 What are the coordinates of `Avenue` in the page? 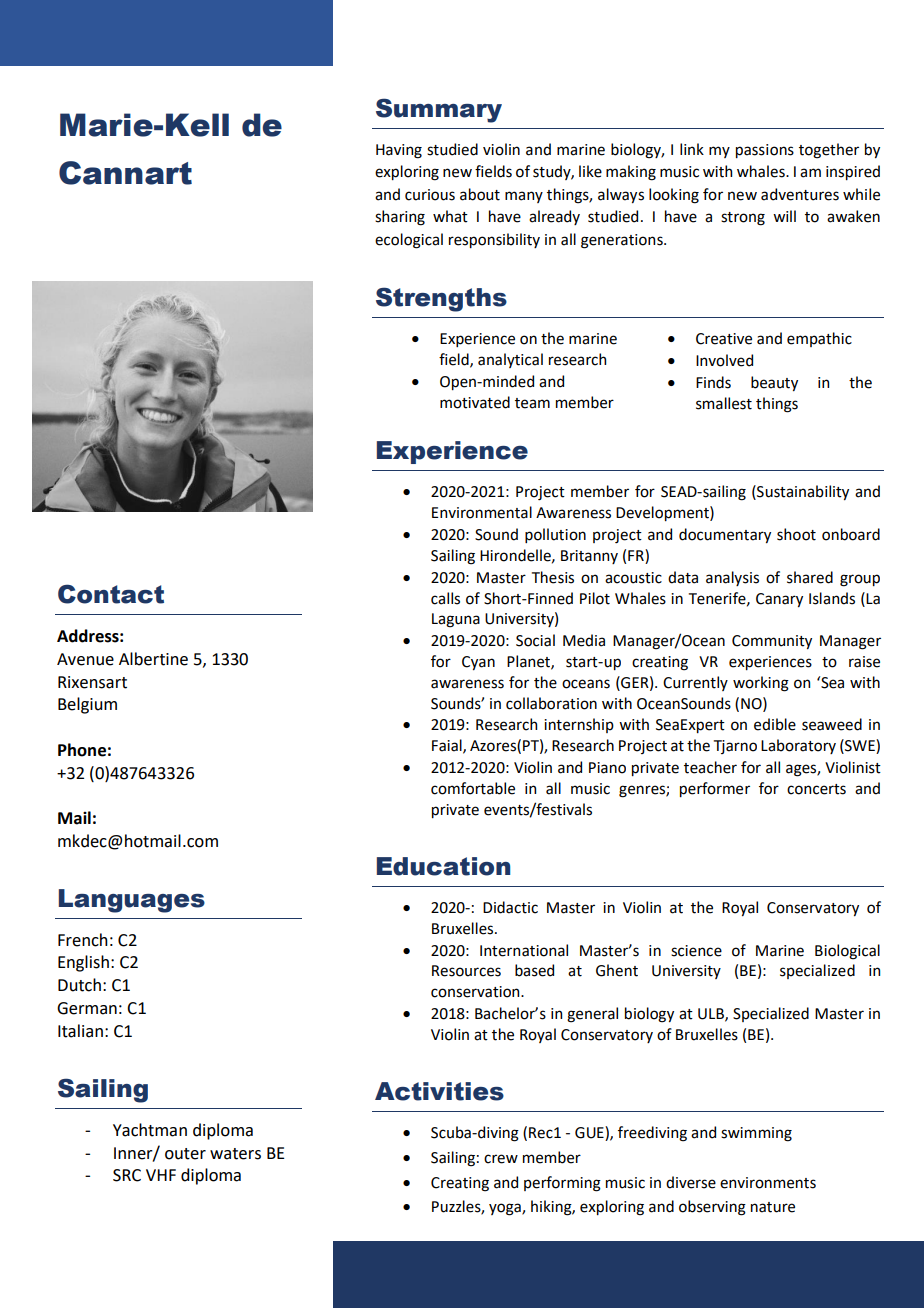 It's located at (85, 659).
